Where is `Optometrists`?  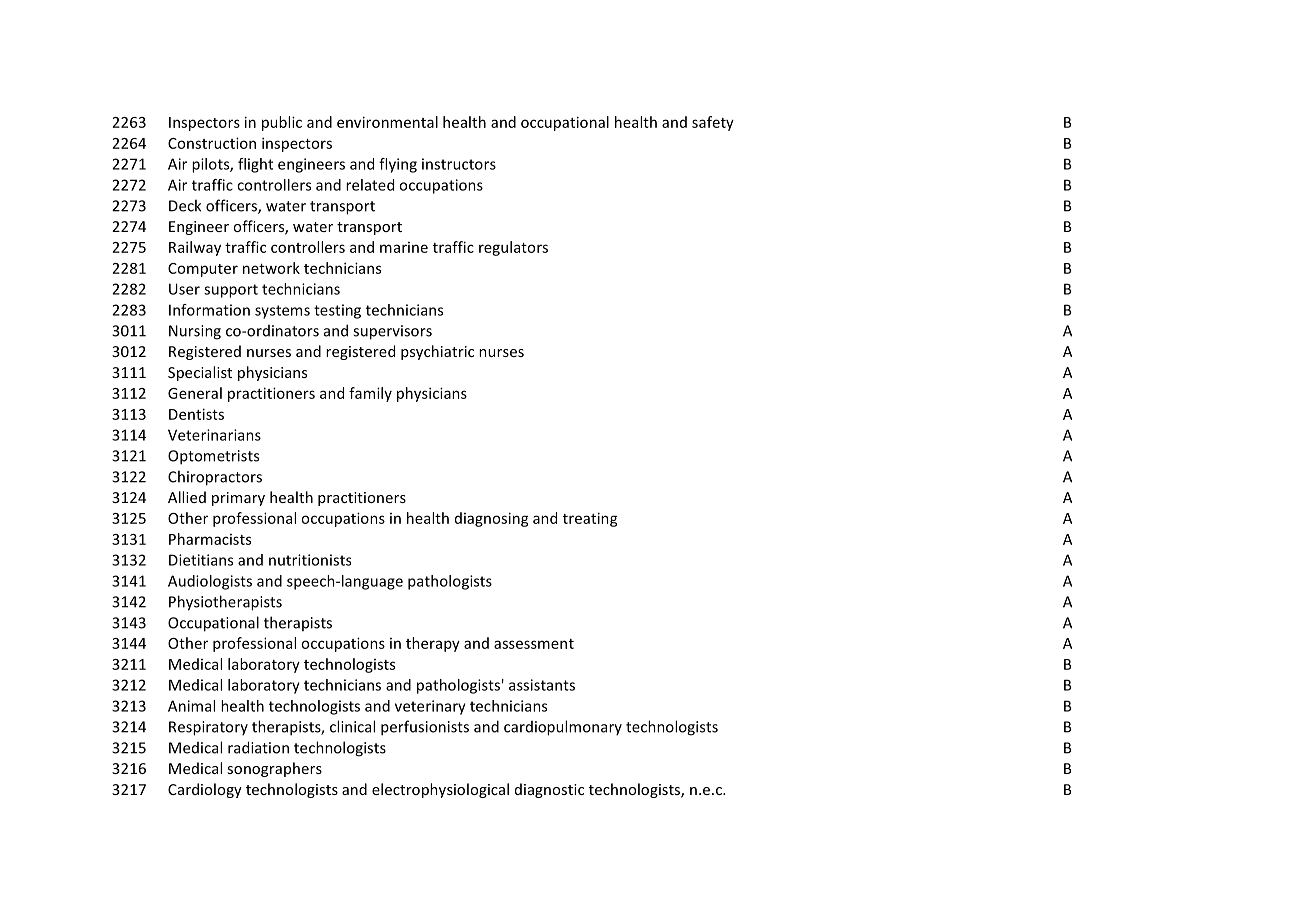 Optometrists is located at coordinates (213, 457).
